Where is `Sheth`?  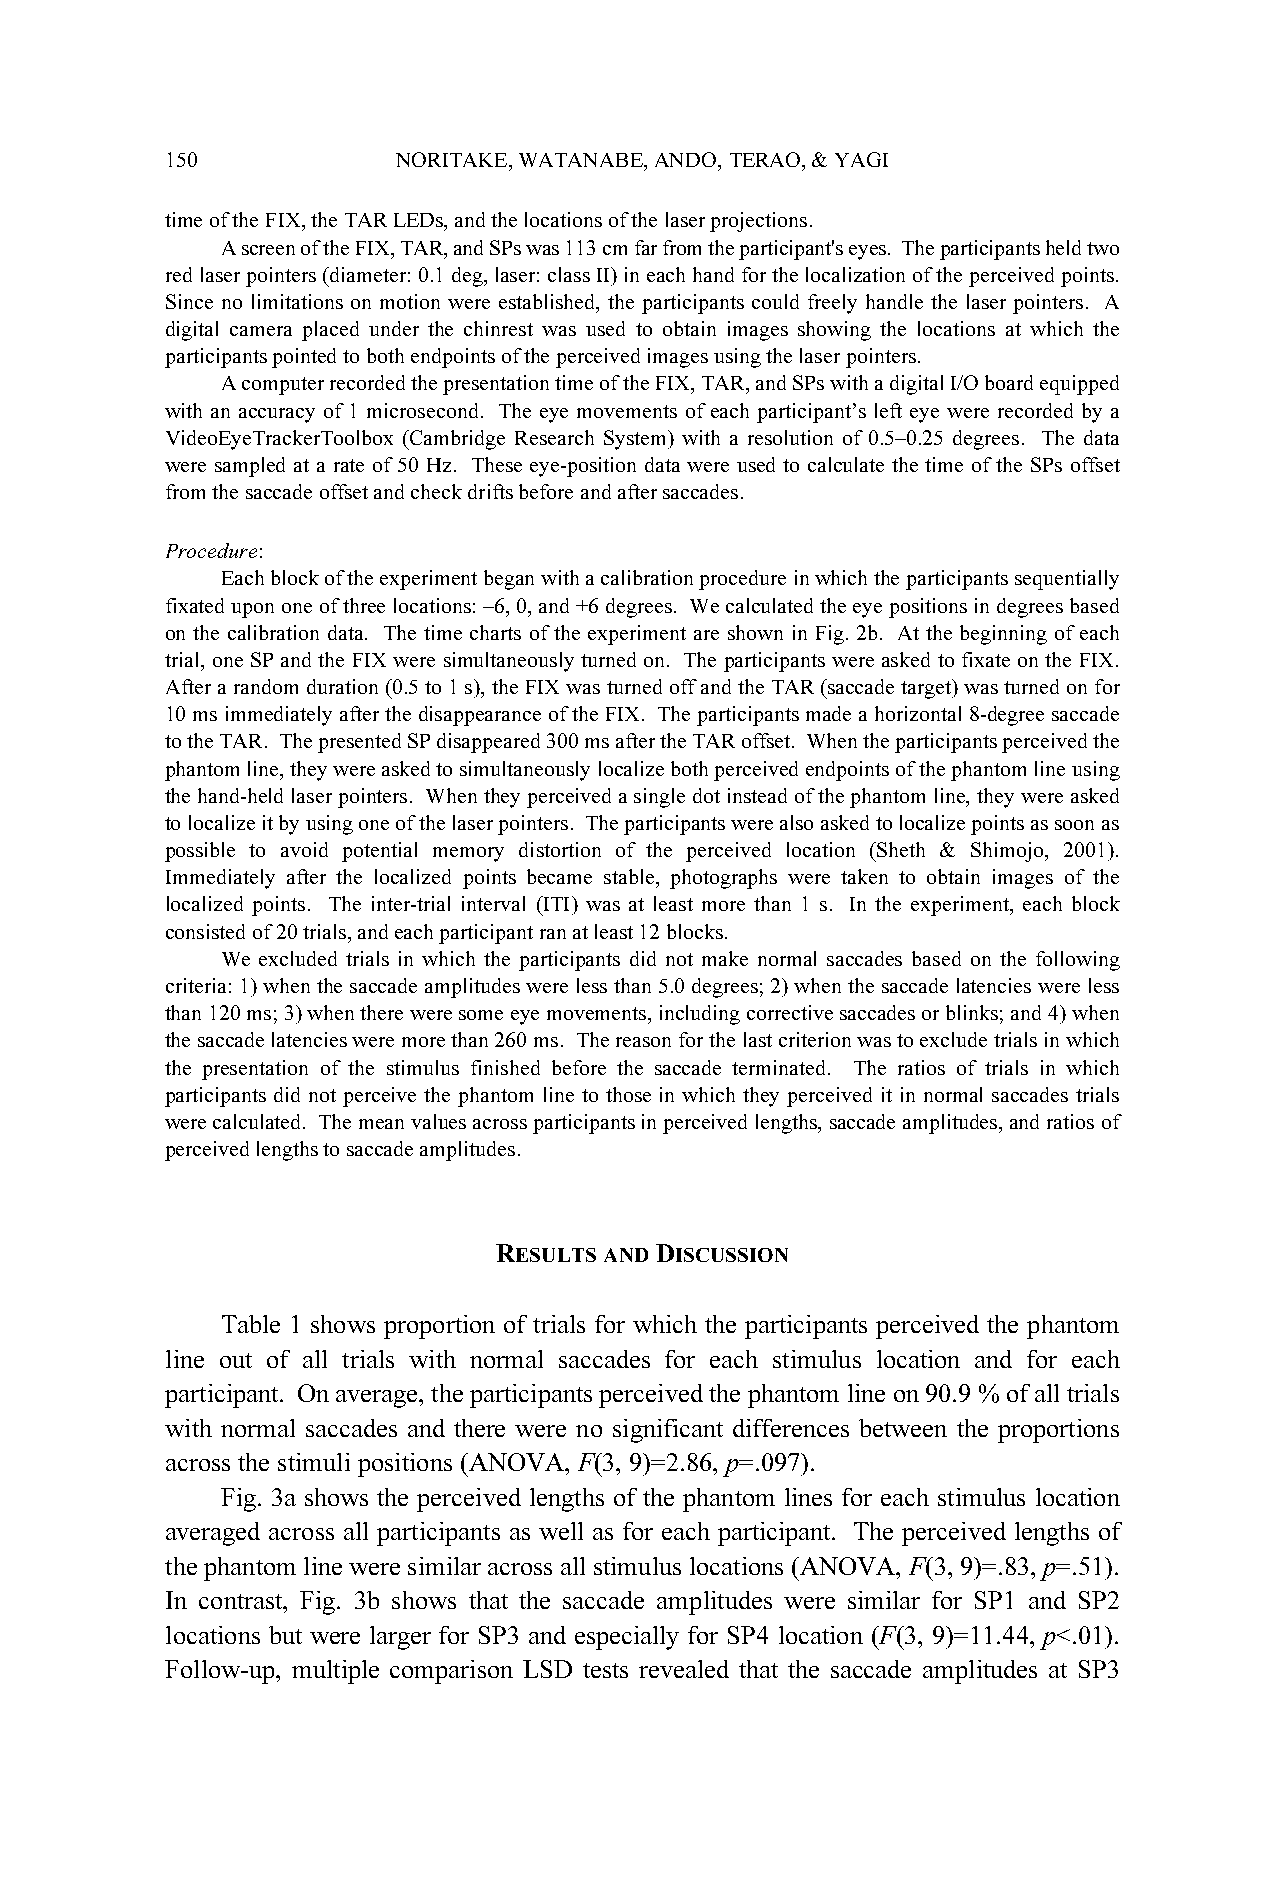
Sheth is located at coordinates (900, 849).
